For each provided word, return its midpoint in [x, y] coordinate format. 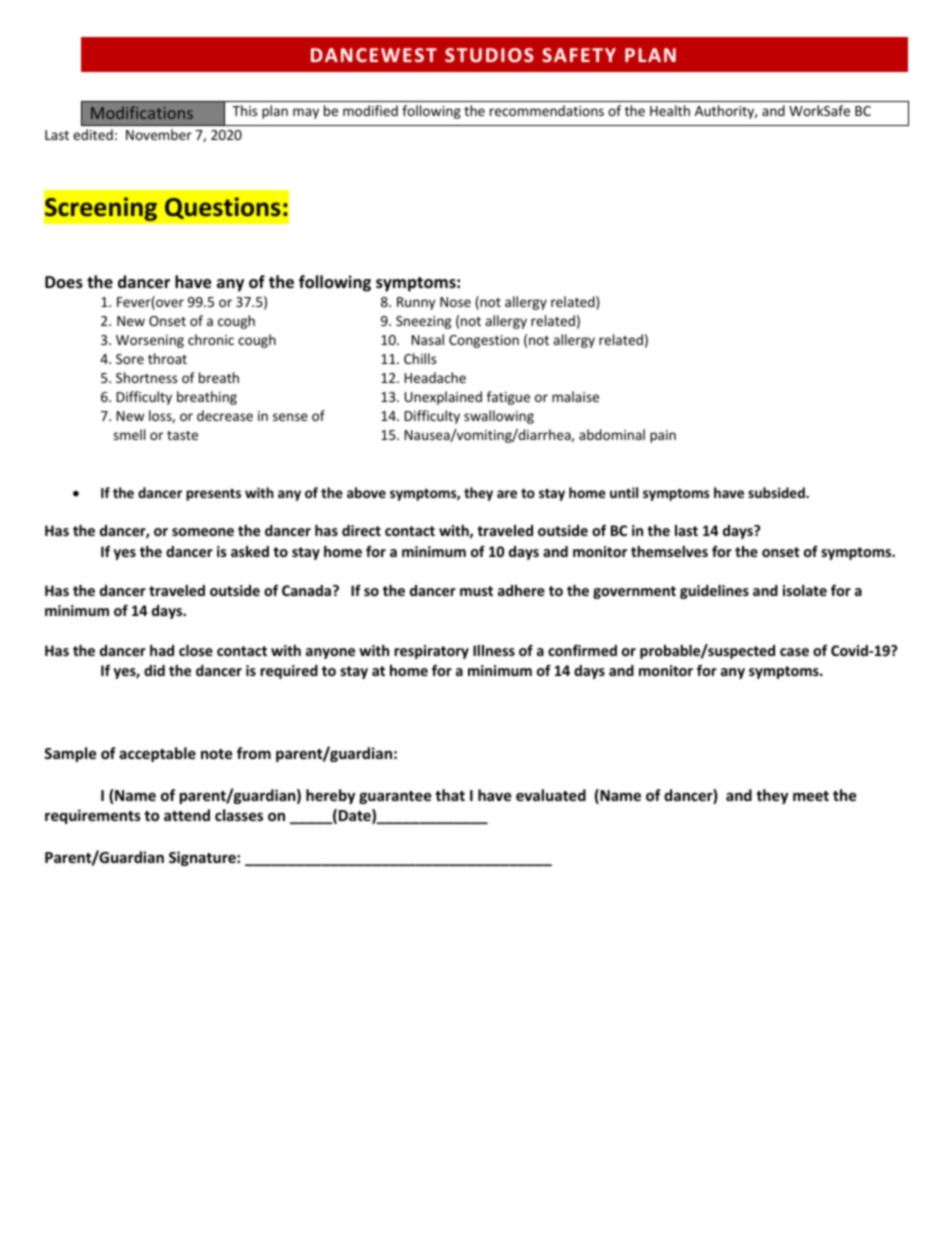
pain [663, 436]
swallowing [499, 417]
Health [670, 110]
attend [187, 815]
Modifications [142, 112]
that [450, 795]
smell [129, 434]
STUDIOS [489, 55]
